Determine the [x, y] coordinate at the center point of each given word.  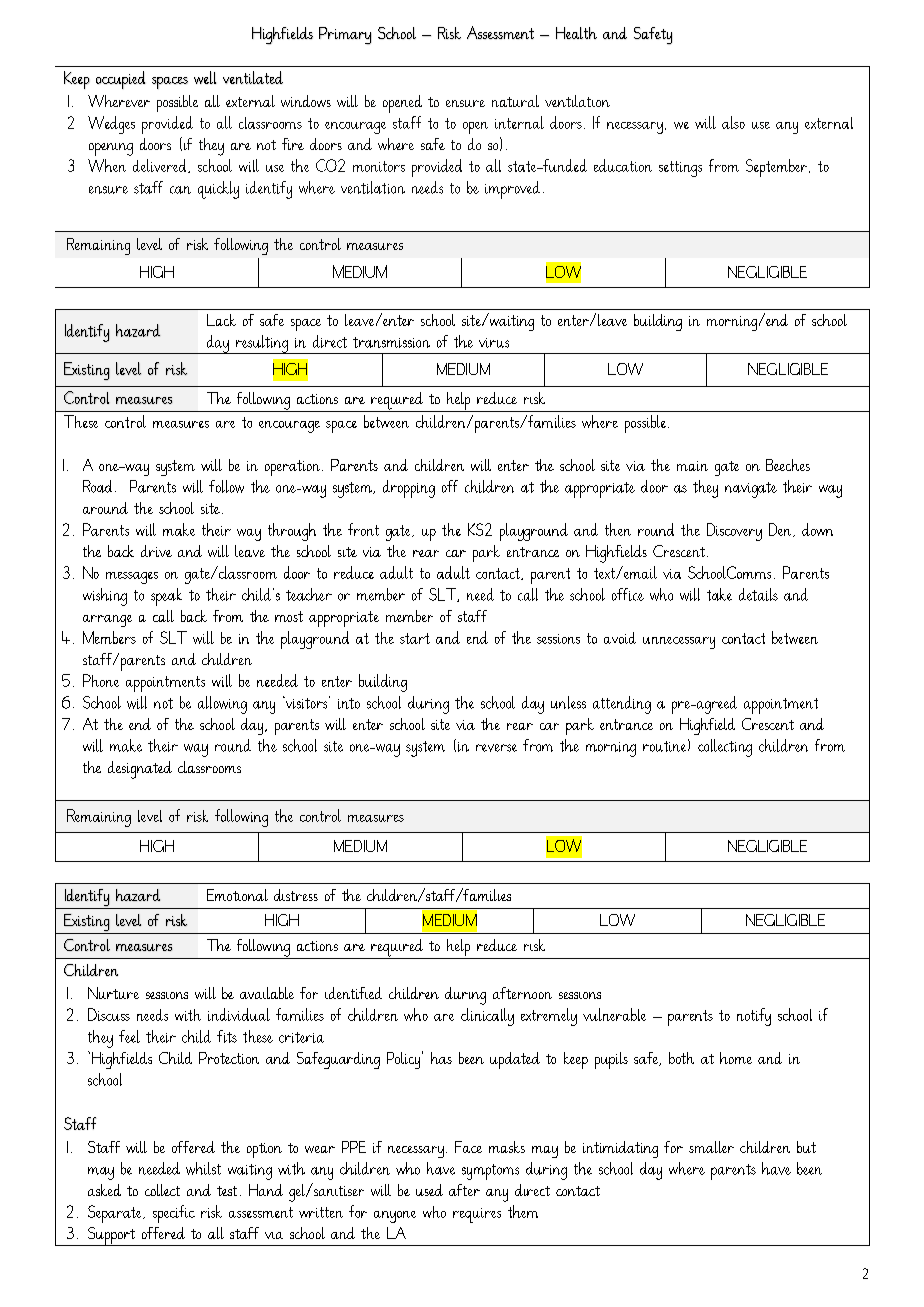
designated [140, 770]
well [205, 77]
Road [97, 486]
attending [622, 705]
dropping [409, 489]
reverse [496, 748]
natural [515, 101]
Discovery [734, 532]
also [733, 122]
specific [174, 1214]
